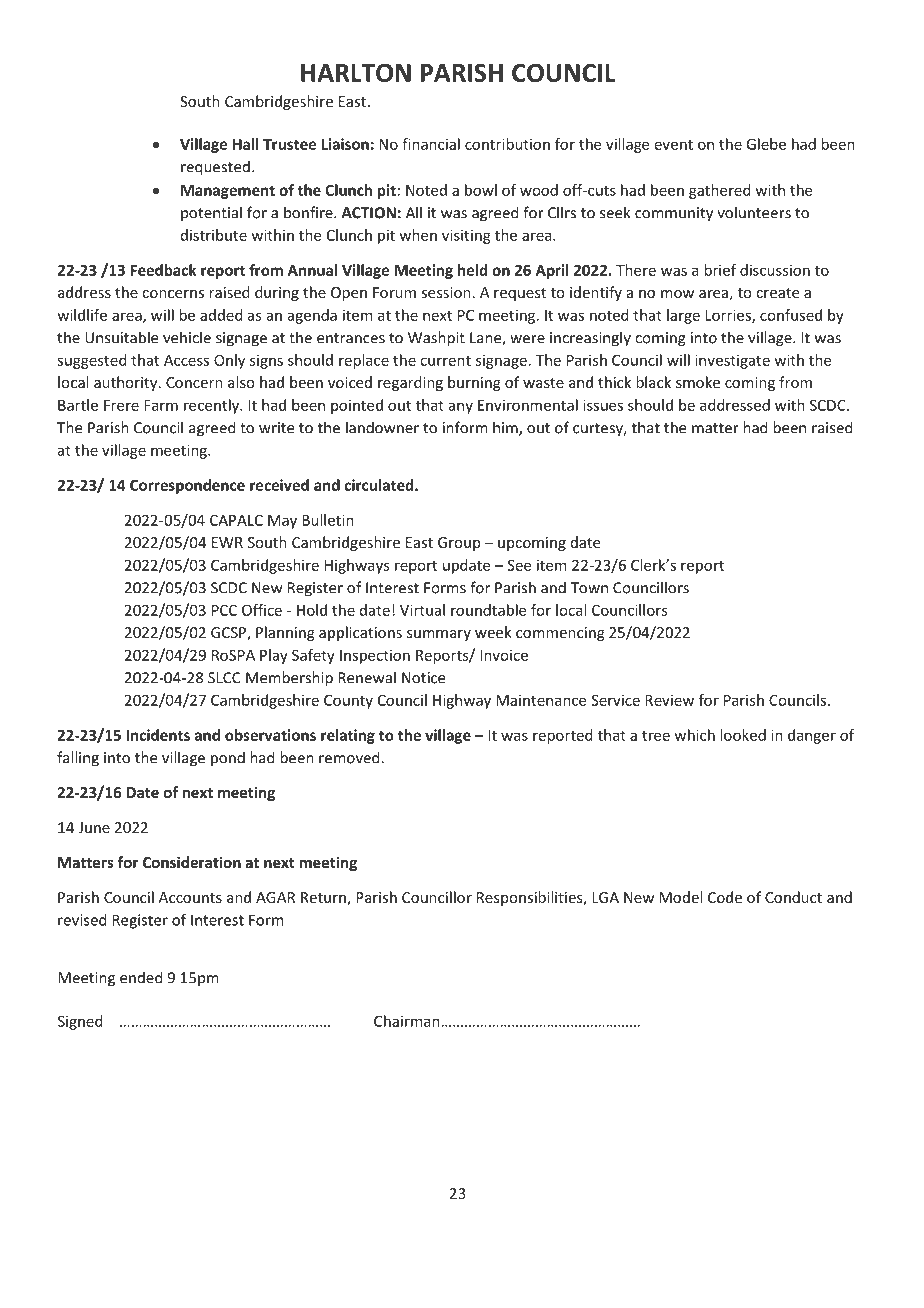  Describe the element at coordinates (407, 1021) in the image. I see `Chairman` at that location.
